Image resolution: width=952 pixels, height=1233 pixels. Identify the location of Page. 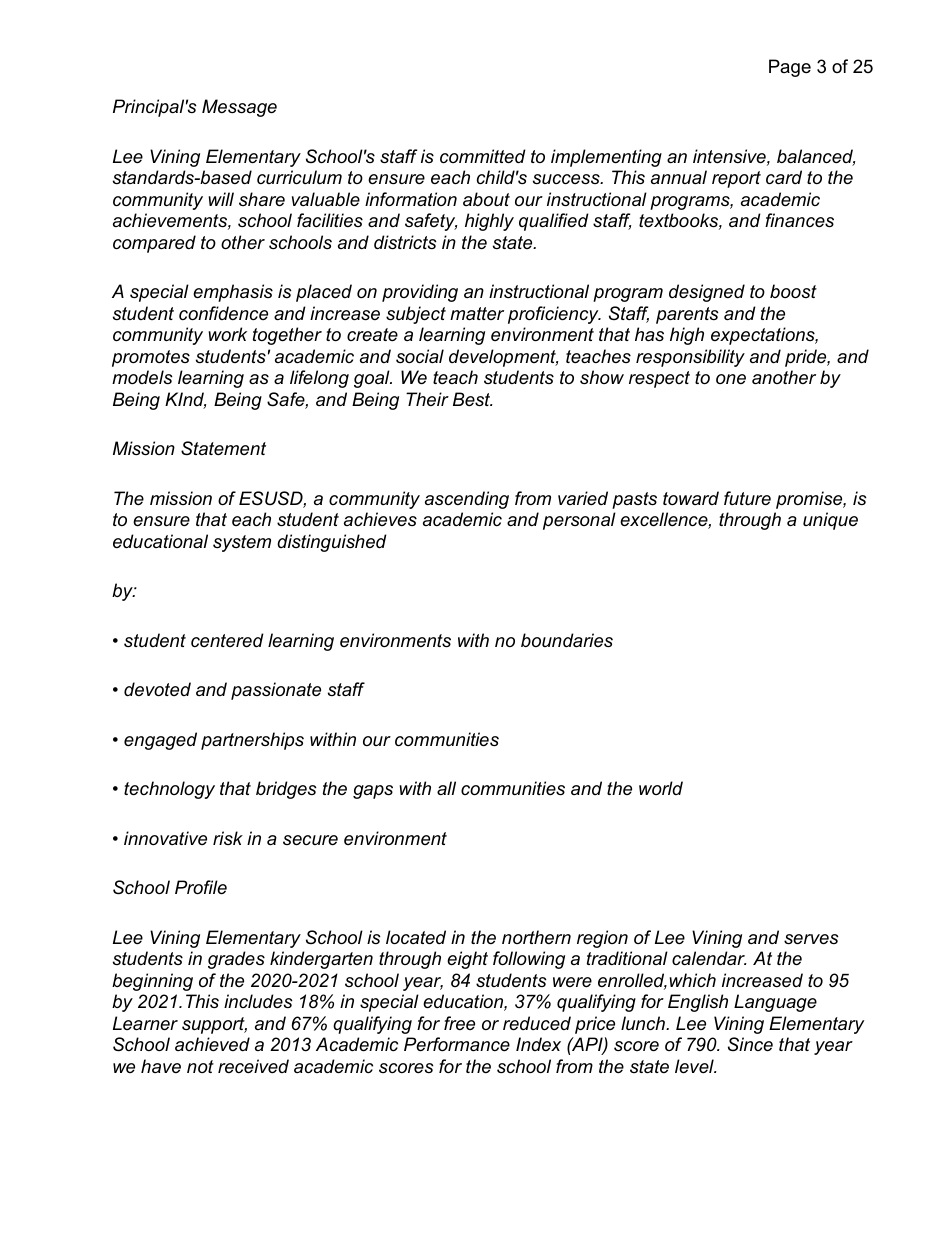
(790, 68).
